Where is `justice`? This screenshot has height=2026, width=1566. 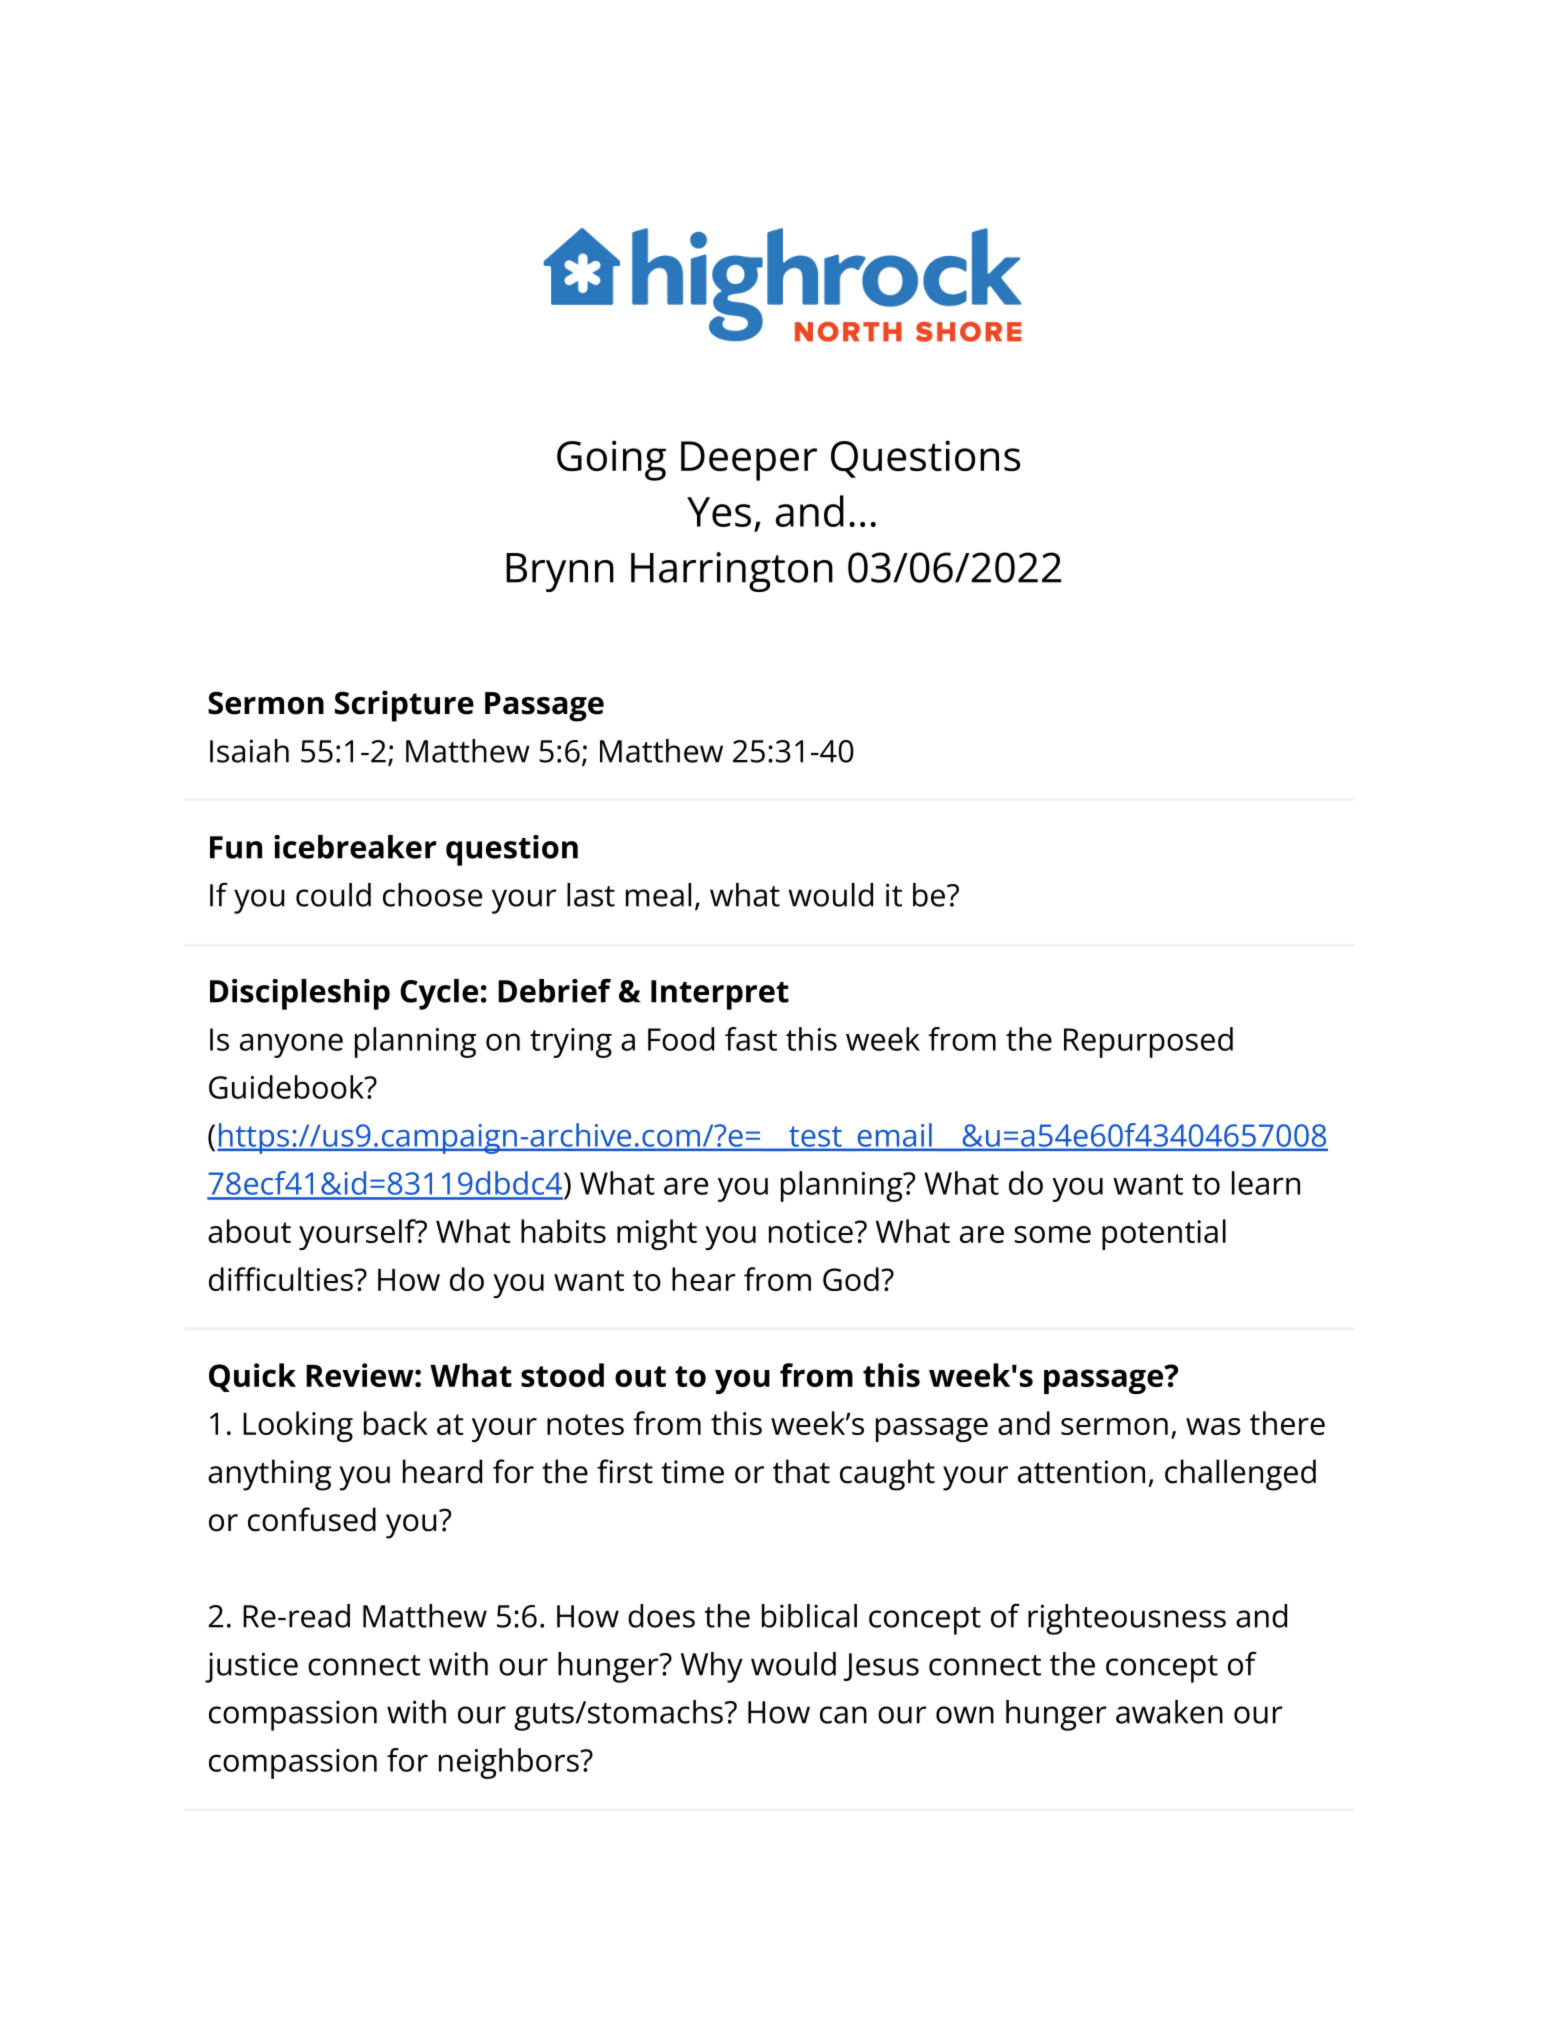
justice is located at coordinates (251, 1667).
